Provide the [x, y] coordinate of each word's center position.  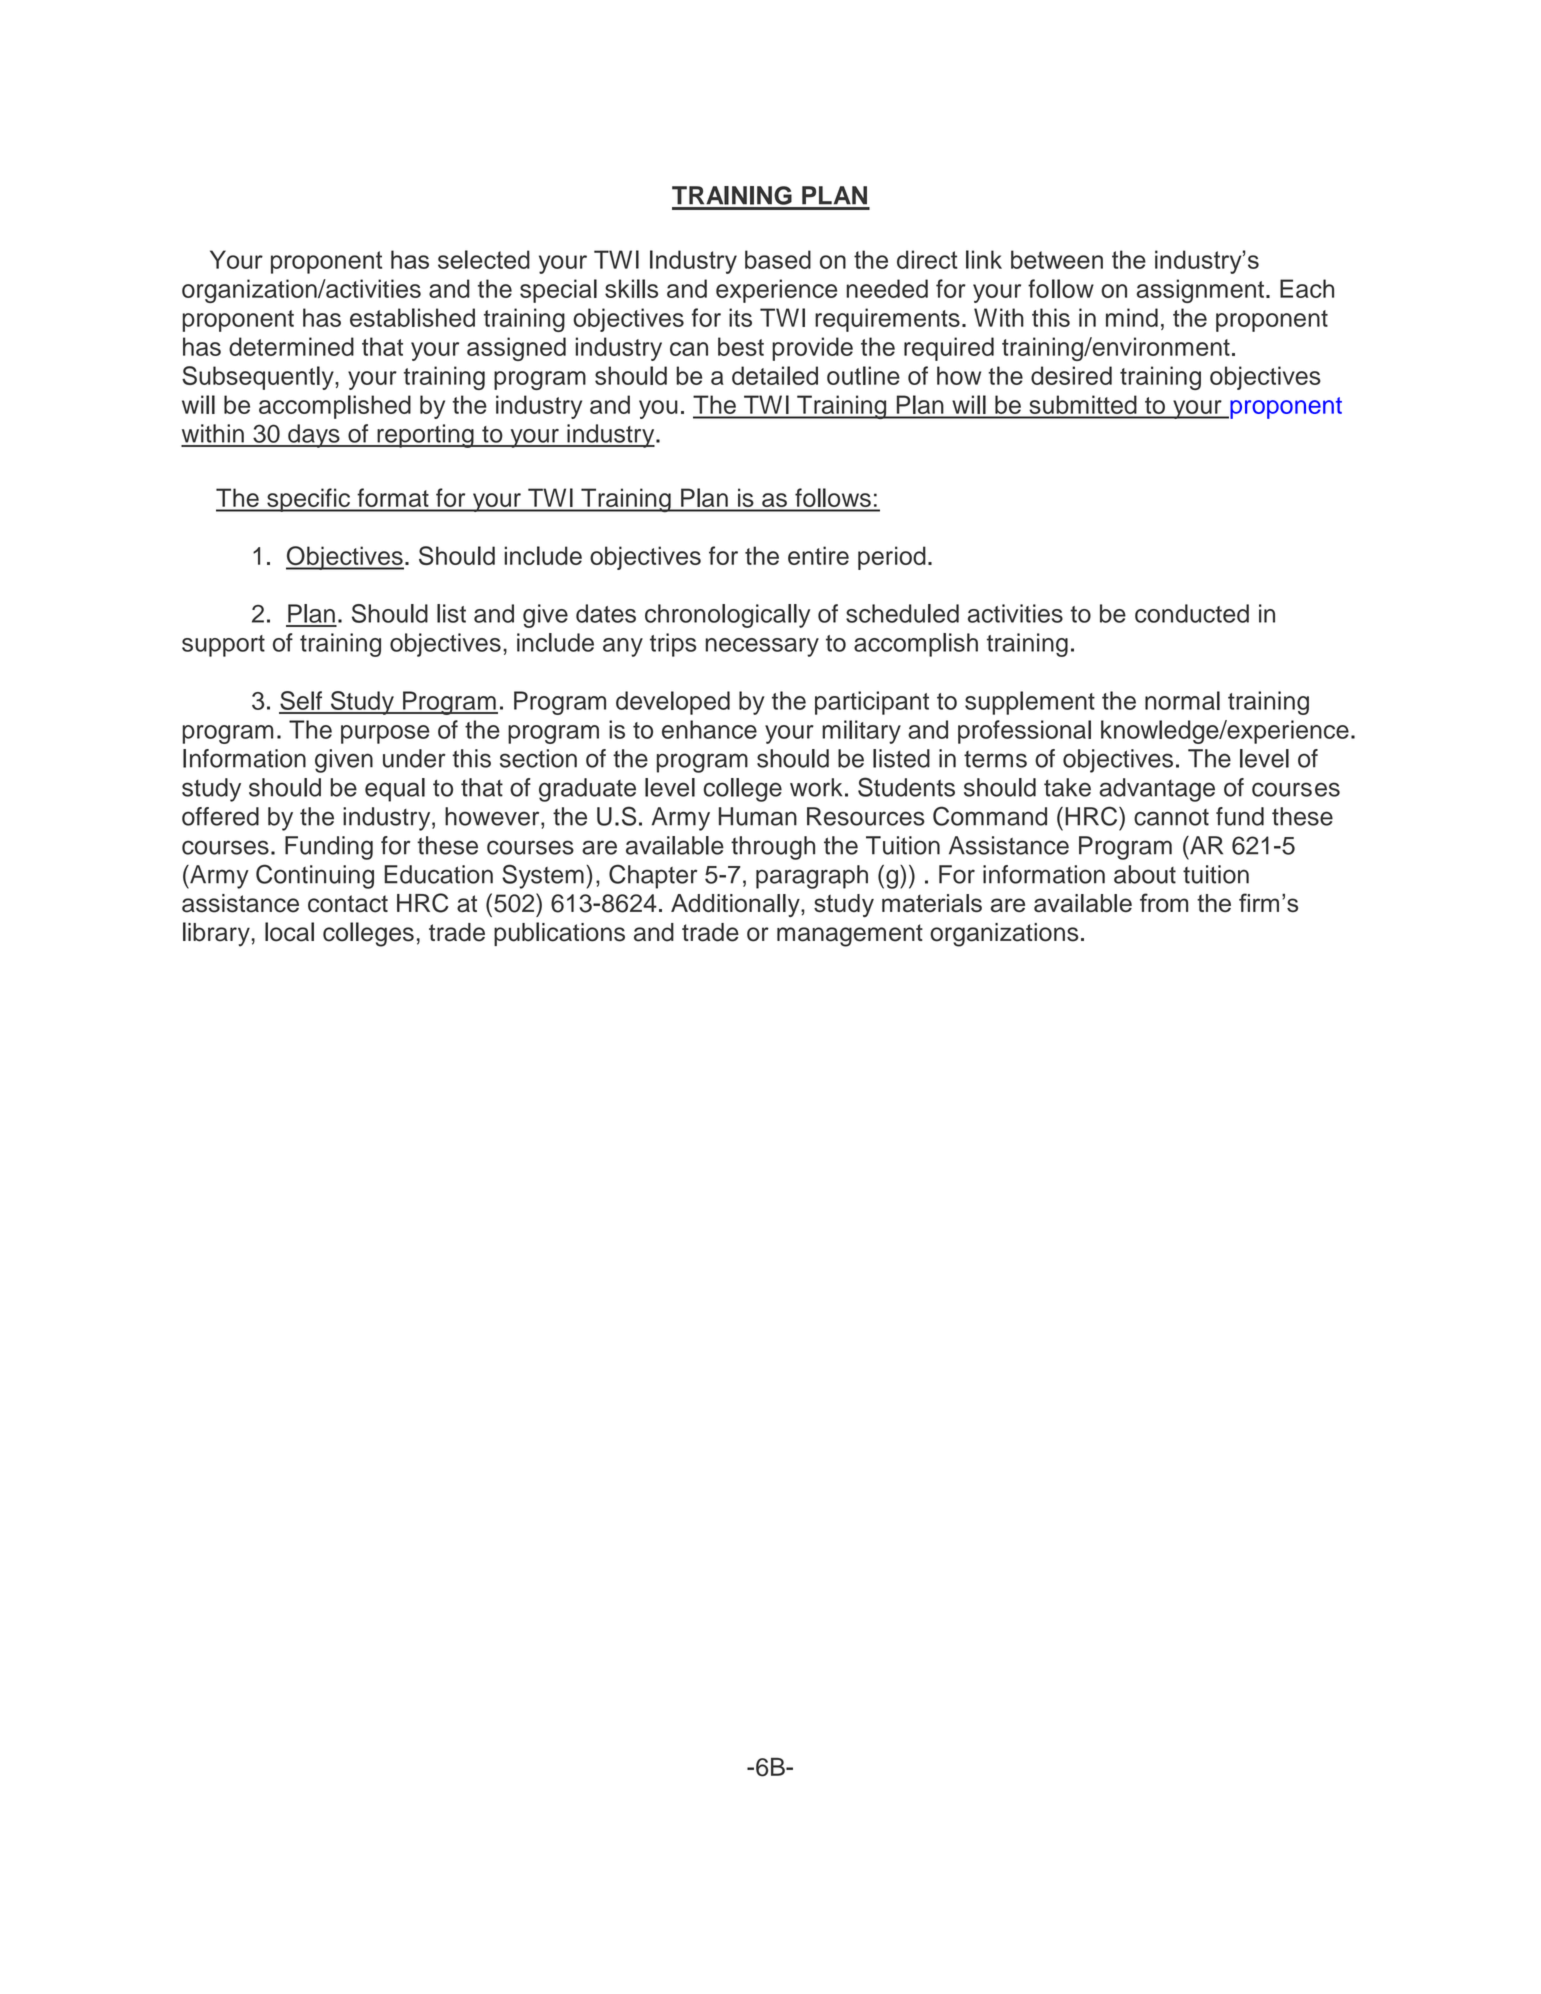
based [778, 259]
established [412, 317]
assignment [1200, 291]
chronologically [727, 616]
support [223, 646]
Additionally [736, 905]
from [1164, 902]
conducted [1192, 613]
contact [348, 904]
